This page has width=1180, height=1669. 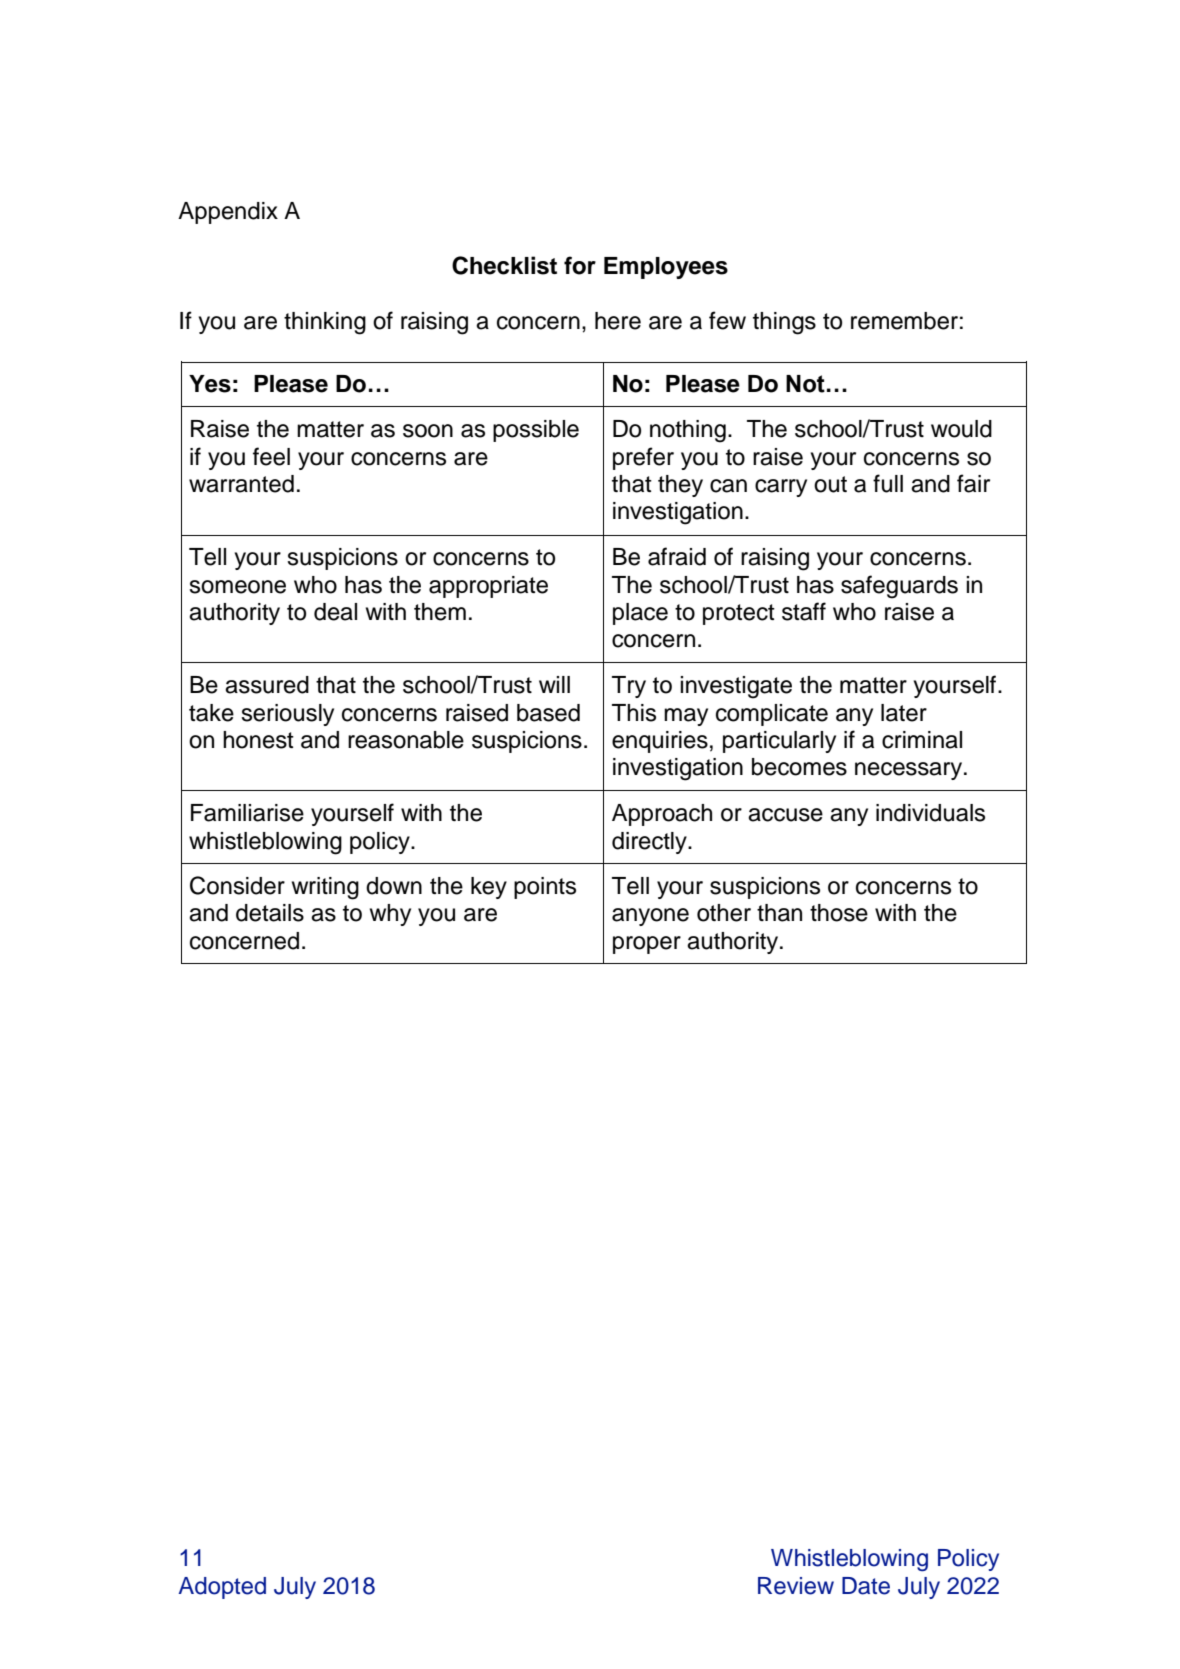 What do you see at coordinates (554, 684) in the page?
I see `will` at bounding box center [554, 684].
